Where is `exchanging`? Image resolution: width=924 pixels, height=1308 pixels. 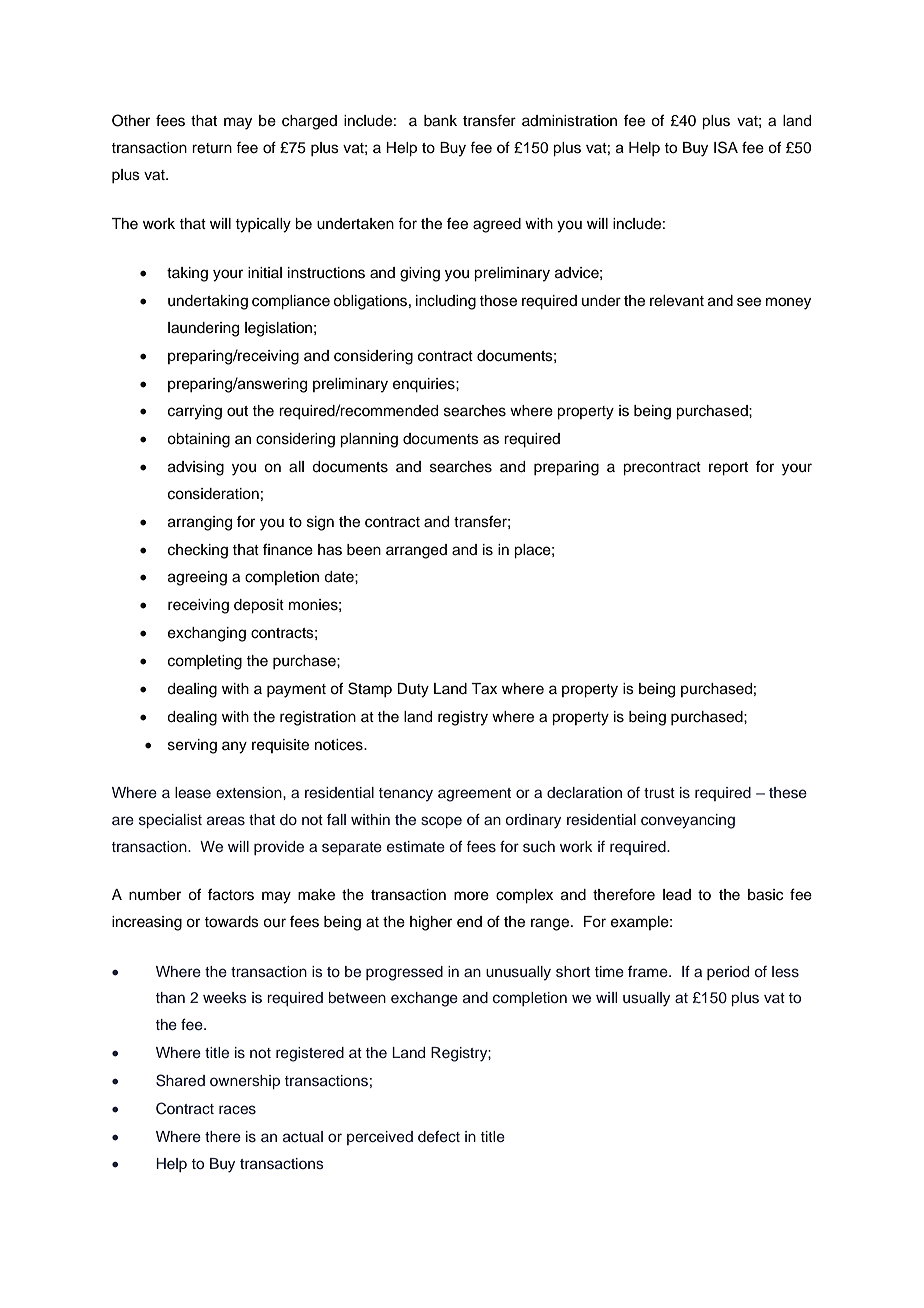
exchanging is located at coordinates (207, 634).
